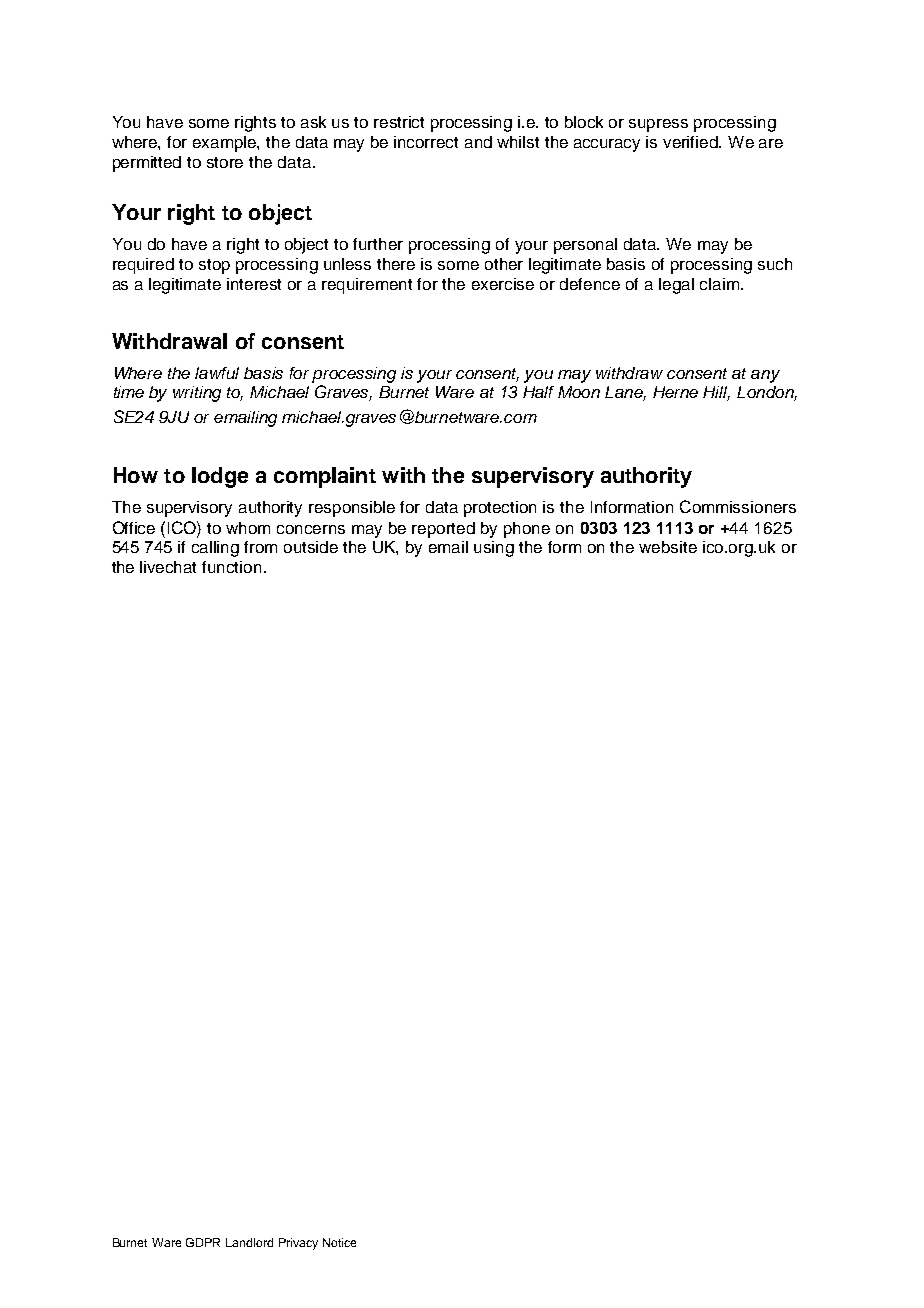 This image has width=924, height=1308. What do you see at coordinates (298, 1244) in the image?
I see `Privacy` at bounding box center [298, 1244].
